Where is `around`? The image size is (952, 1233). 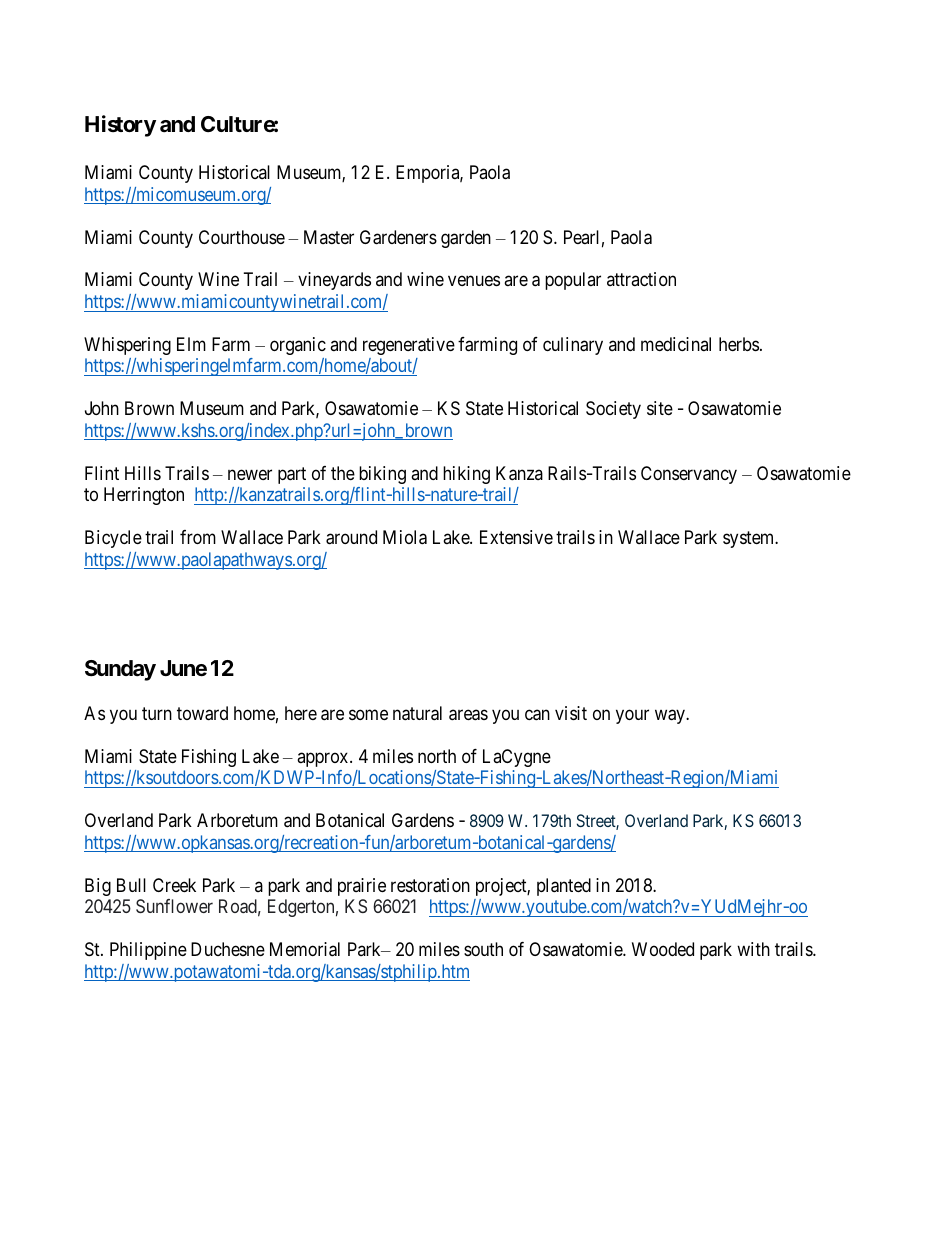 around is located at coordinates (351, 537).
